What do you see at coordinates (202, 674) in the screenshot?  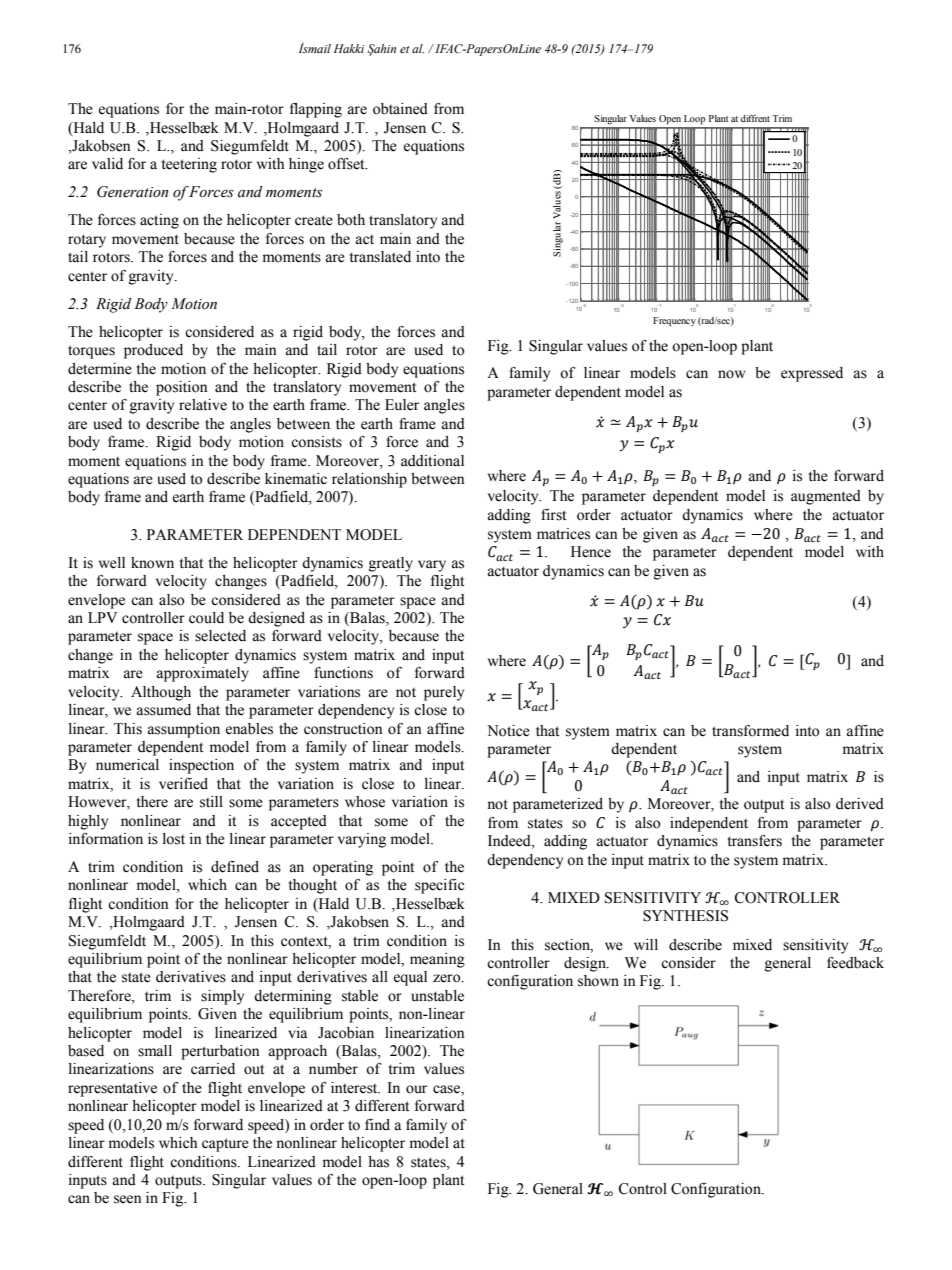 I see `approximately` at bounding box center [202, 674].
